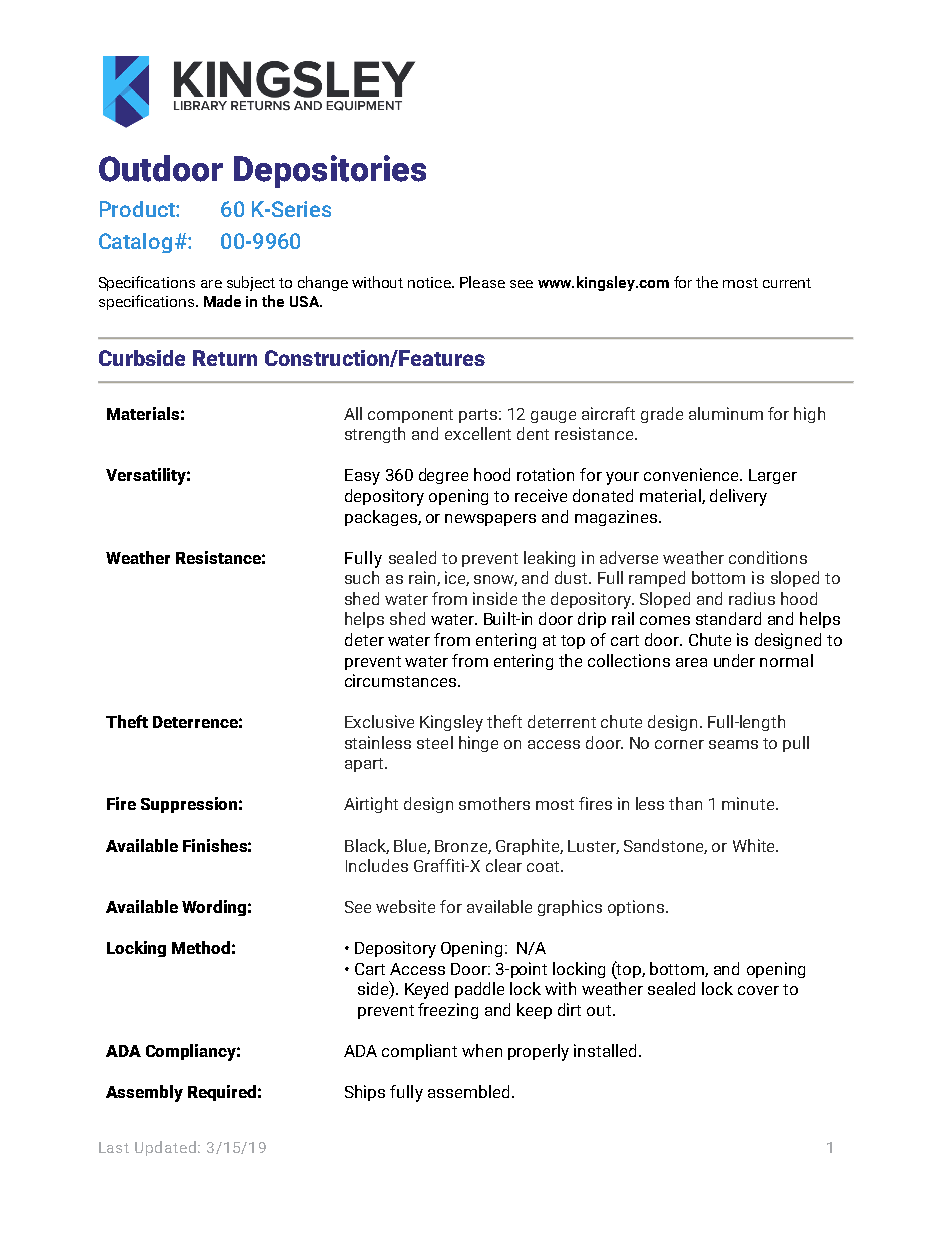  What do you see at coordinates (479, 416) in the image?
I see `parts` at bounding box center [479, 416].
